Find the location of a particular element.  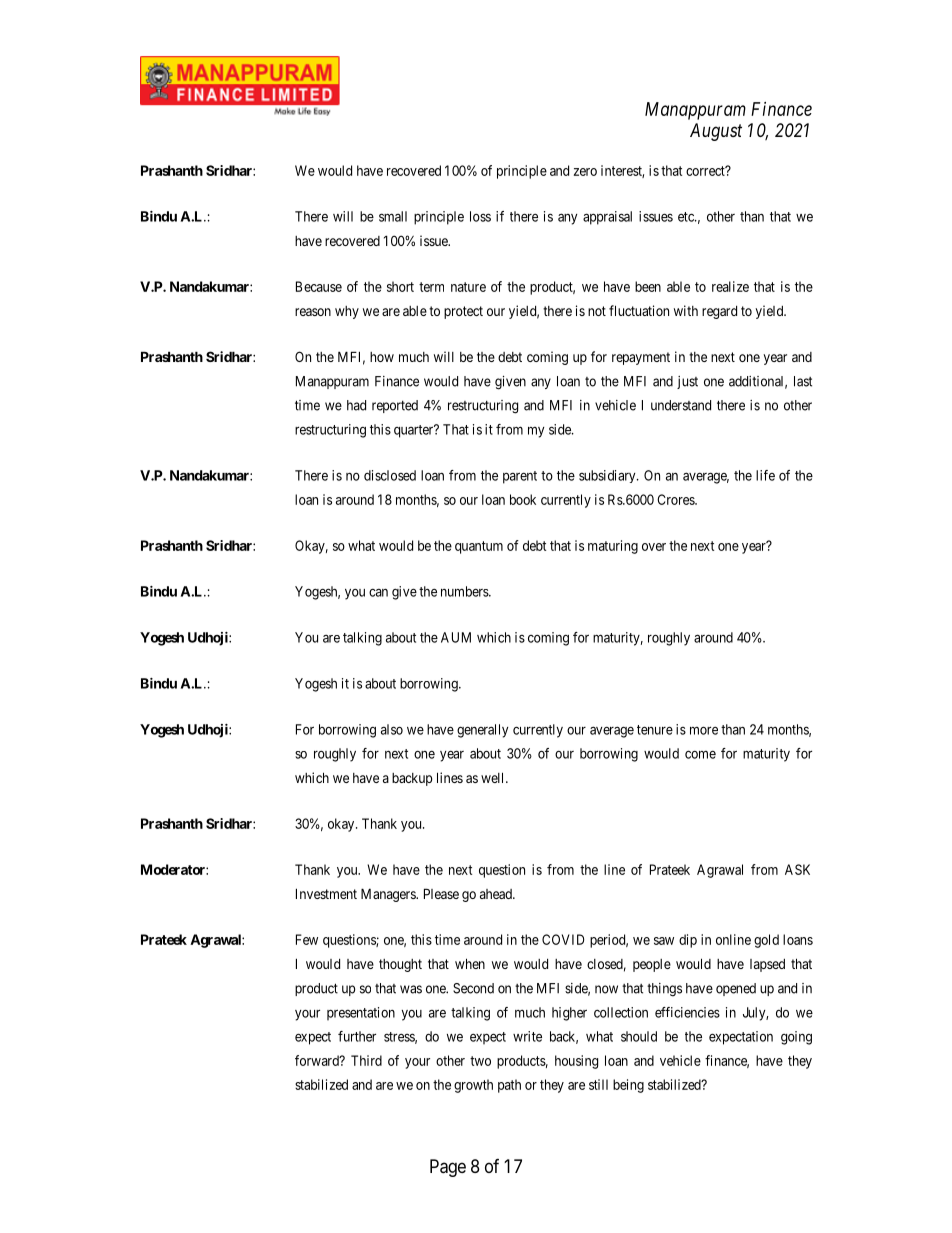

August is located at coordinates (716, 132).
